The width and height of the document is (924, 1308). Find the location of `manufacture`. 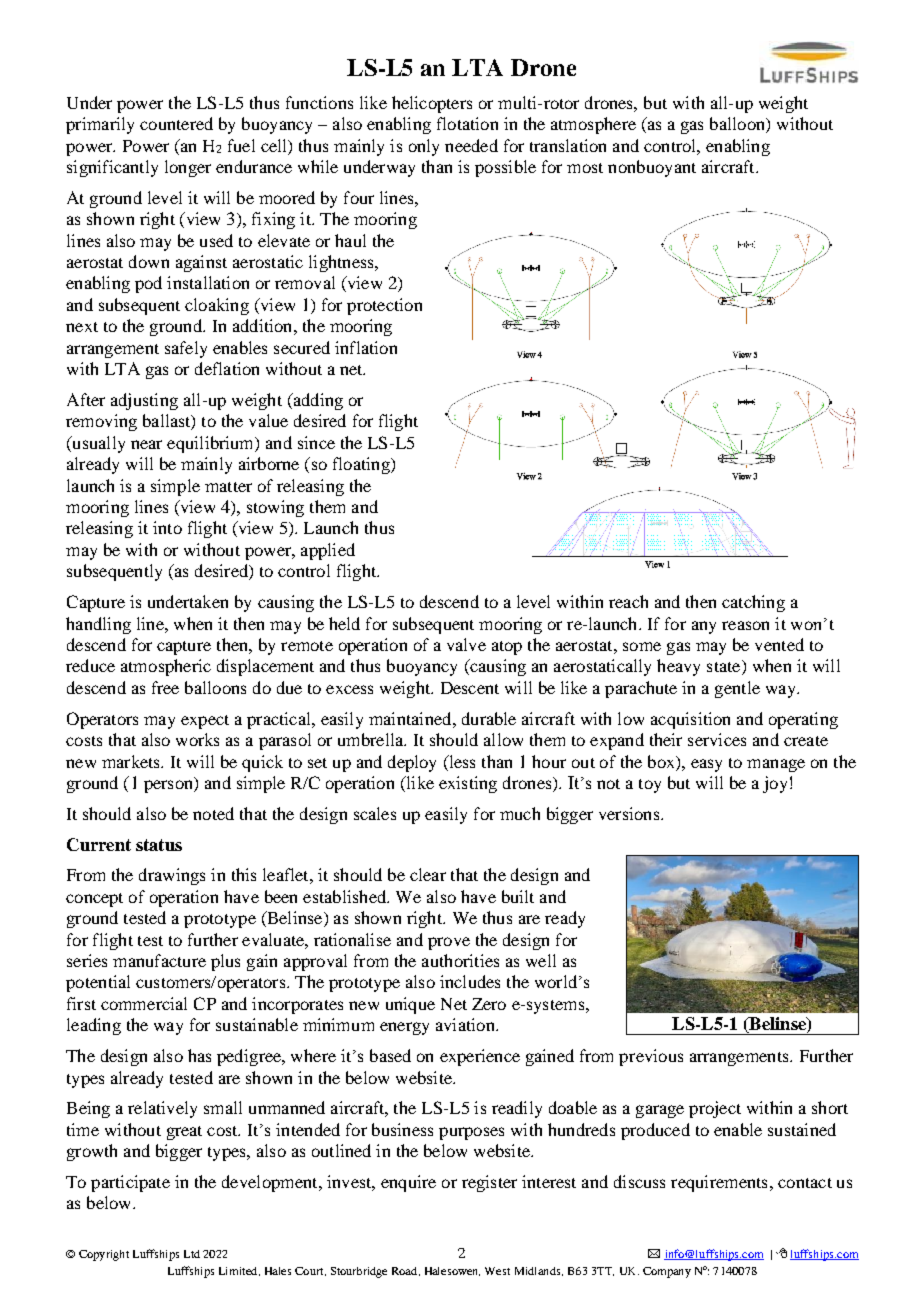

manufacture is located at coordinates (159, 960).
